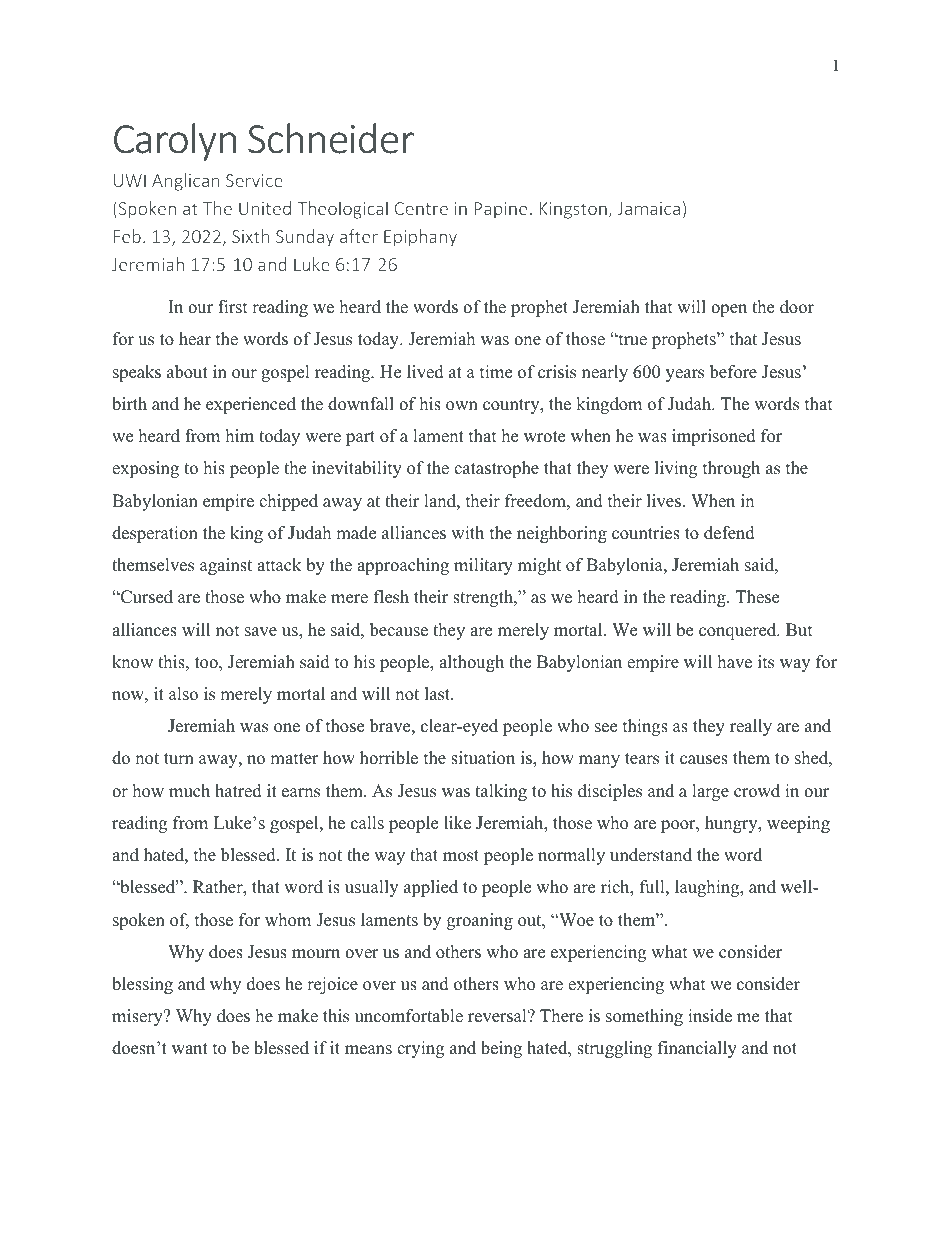  What do you see at coordinates (179, 759) in the document?
I see `turn` at bounding box center [179, 759].
